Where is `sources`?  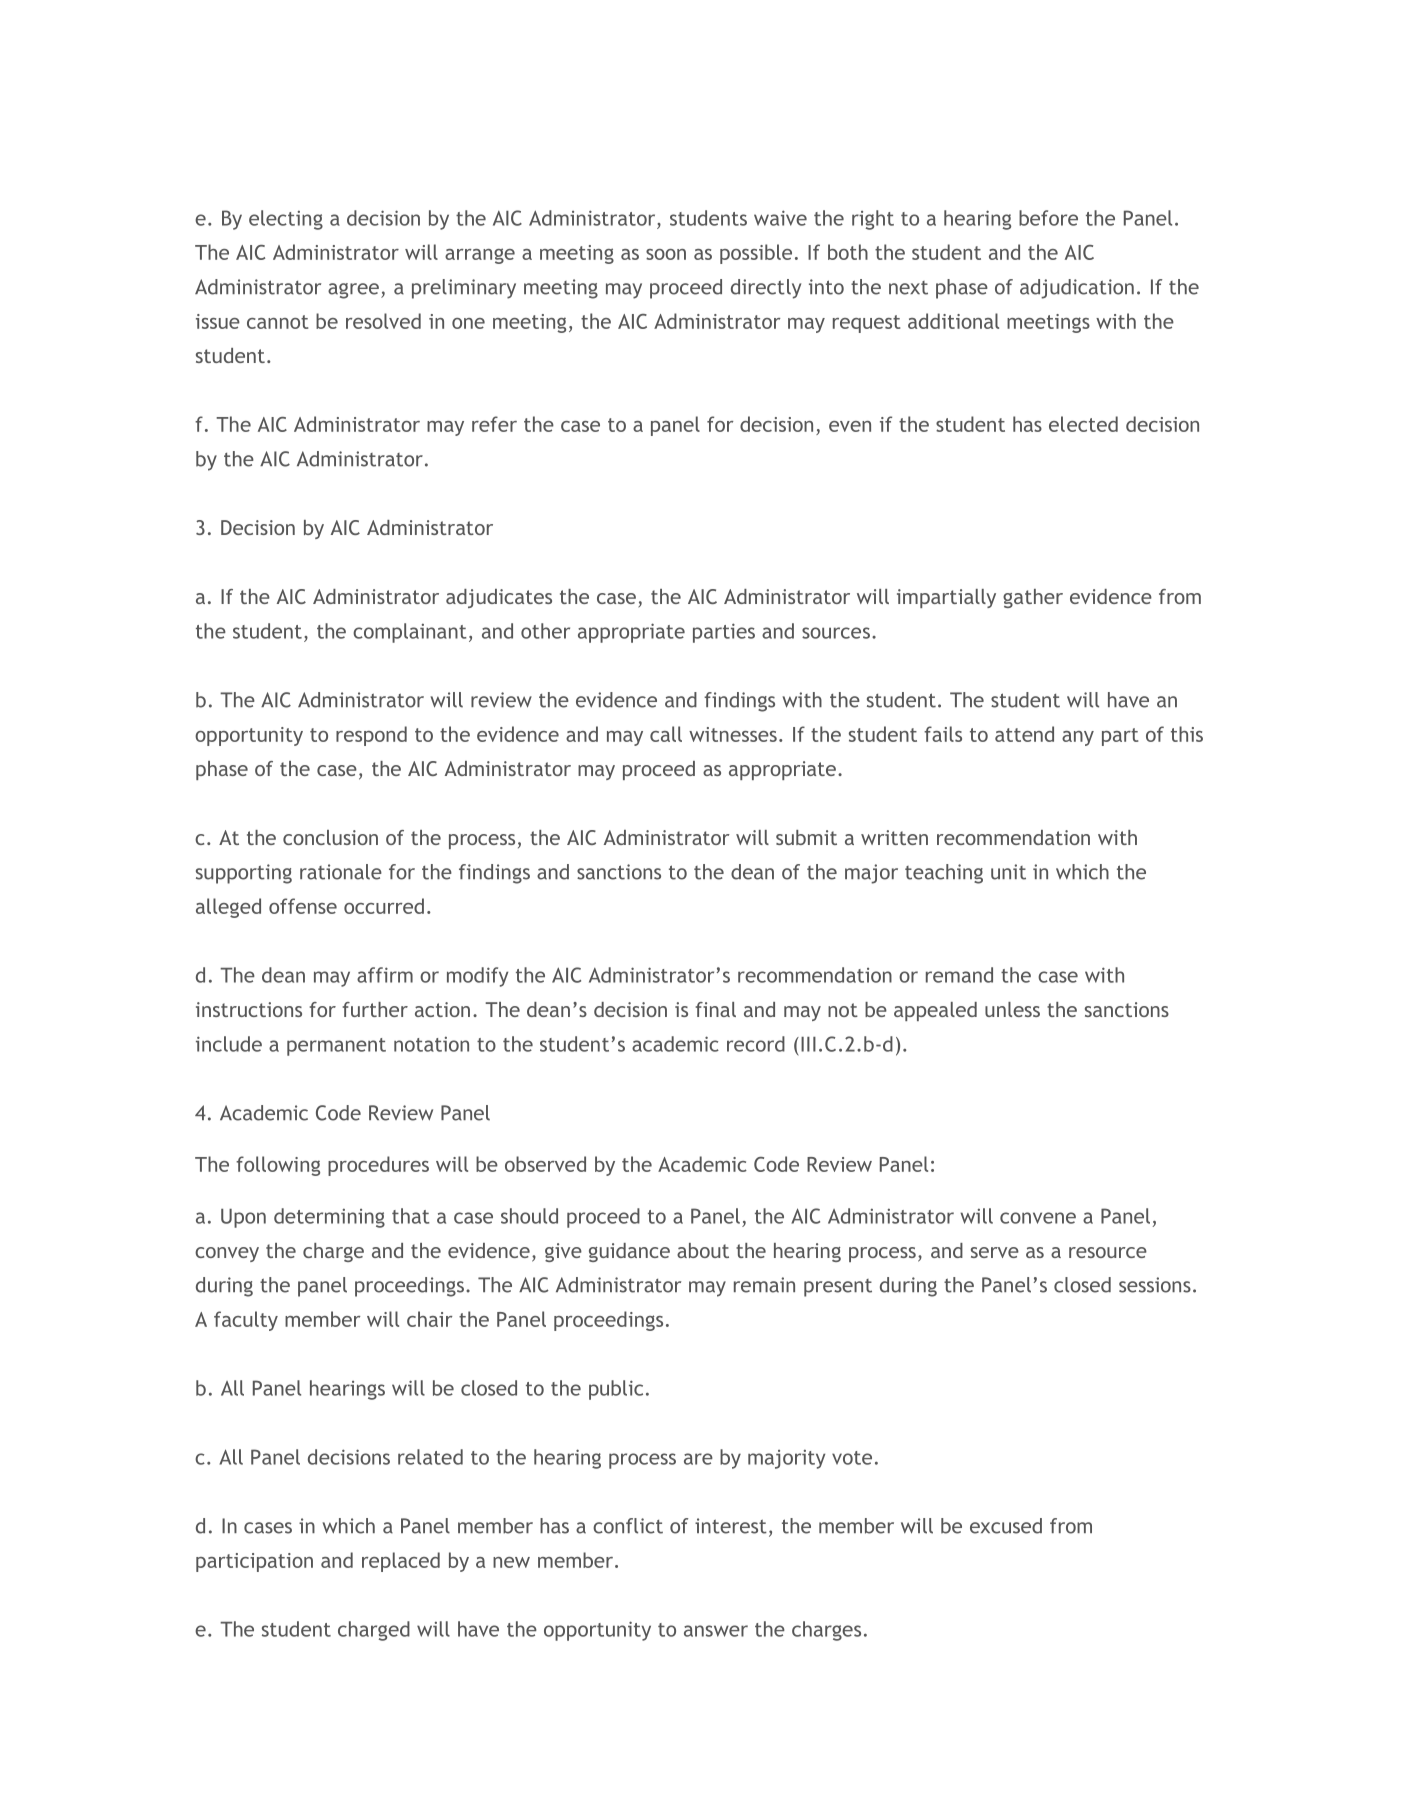 sources is located at coordinates (837, 633).
